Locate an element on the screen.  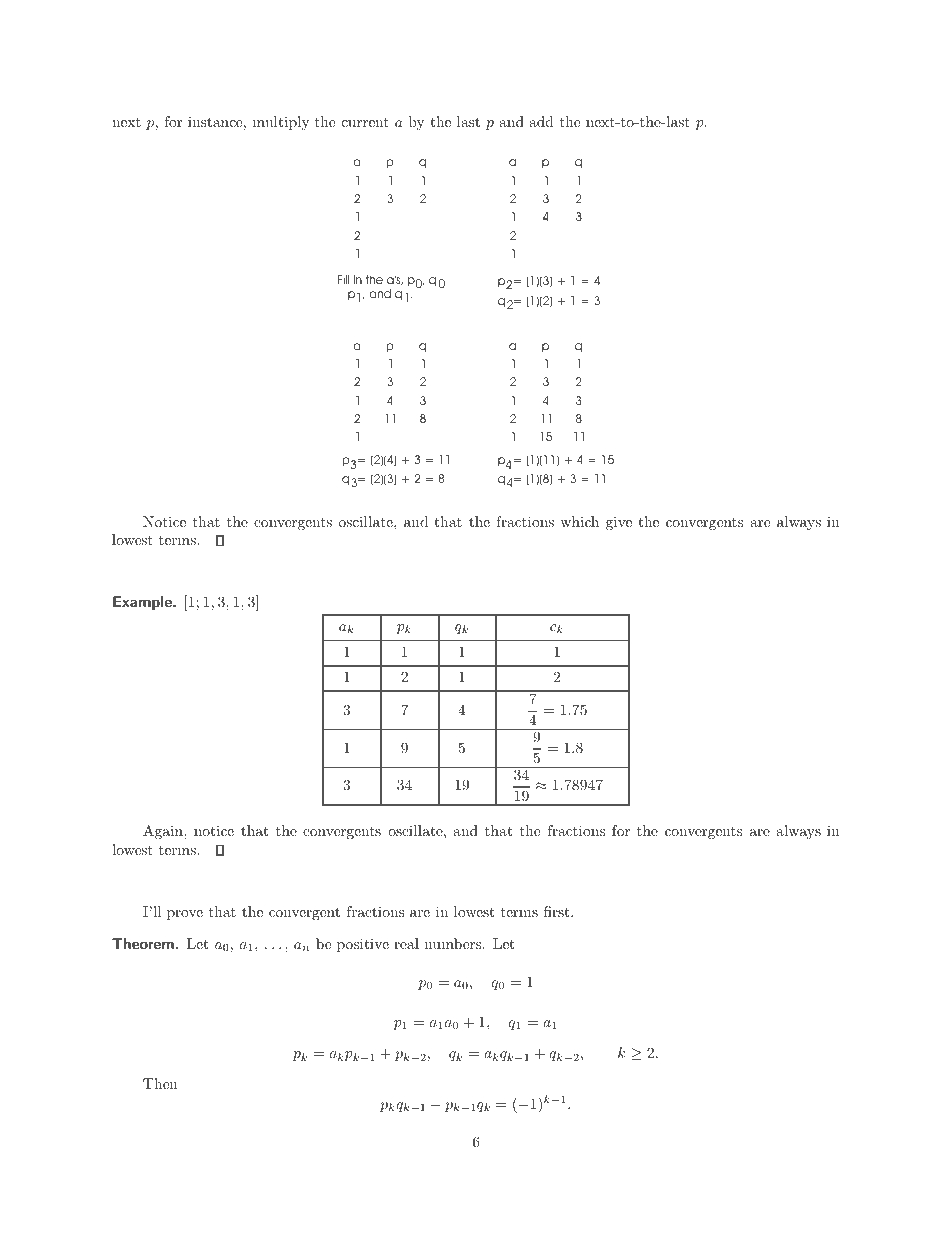
Then is located at coordinates (160, 1083).
